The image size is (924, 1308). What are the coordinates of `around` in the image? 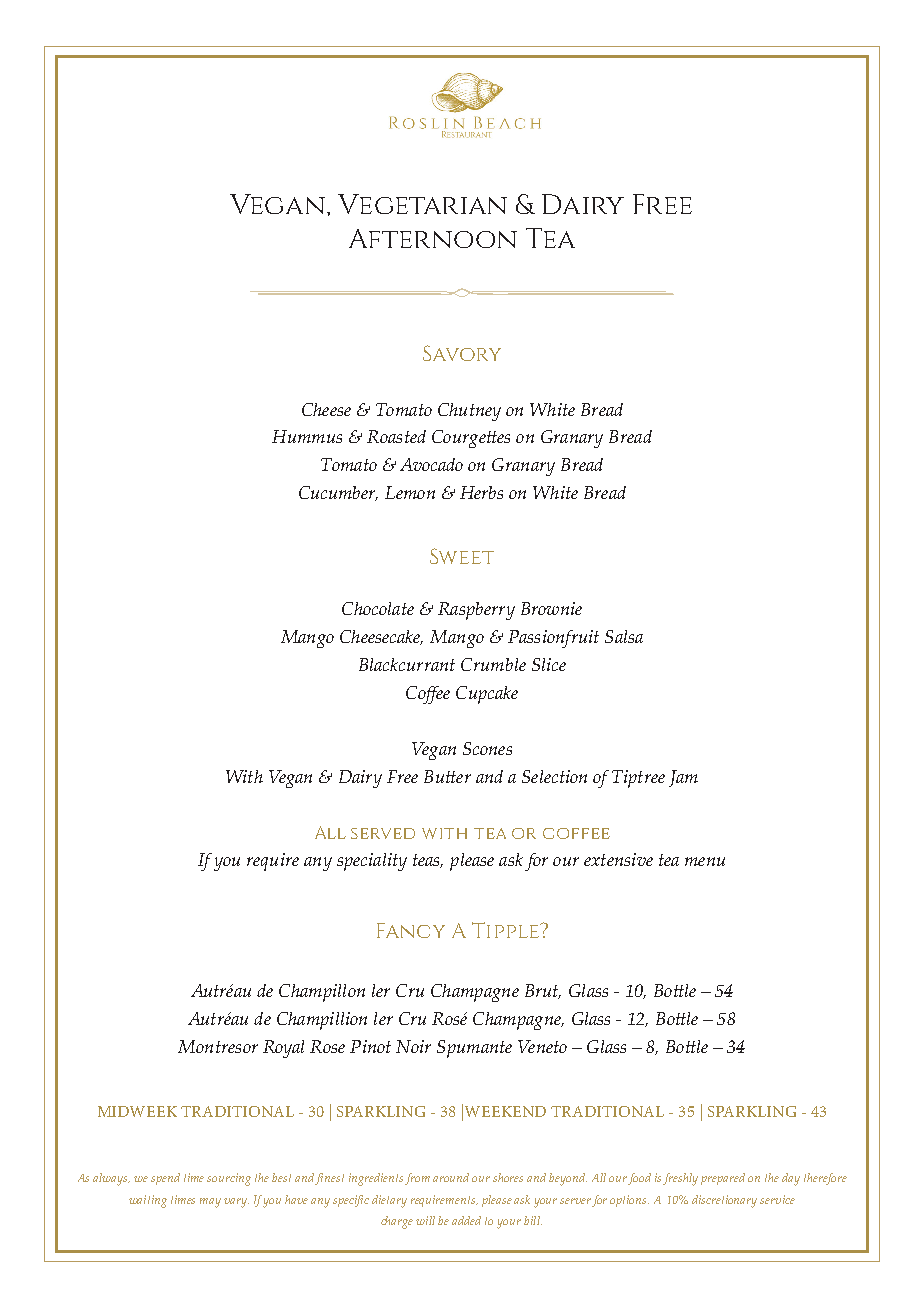 It's located at (451, 1177).
